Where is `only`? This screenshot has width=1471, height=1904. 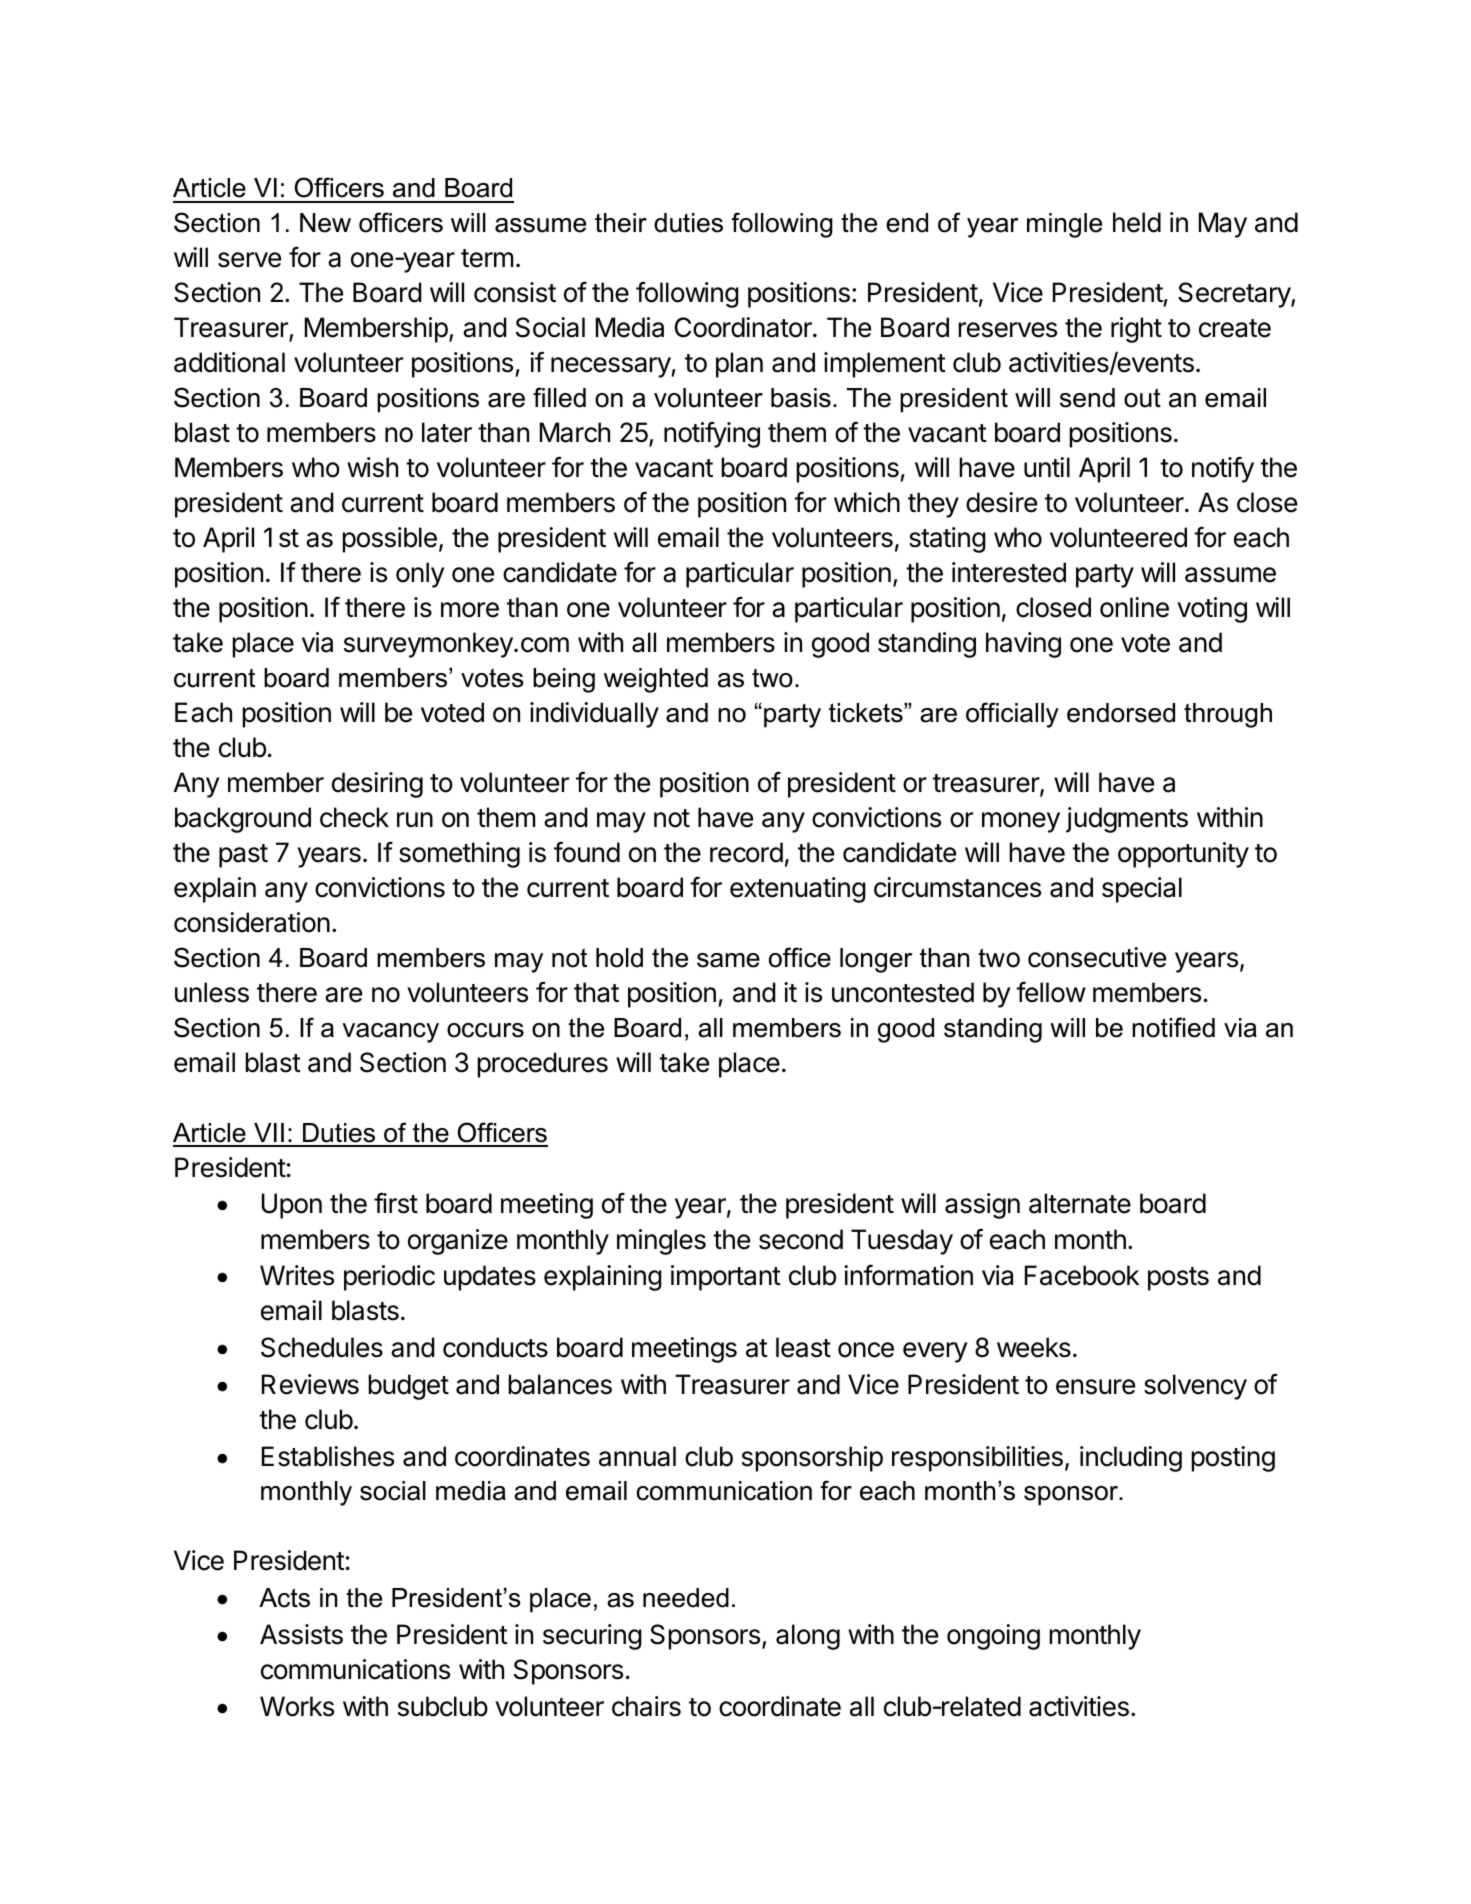 only is located at coordinates (420, 575).
